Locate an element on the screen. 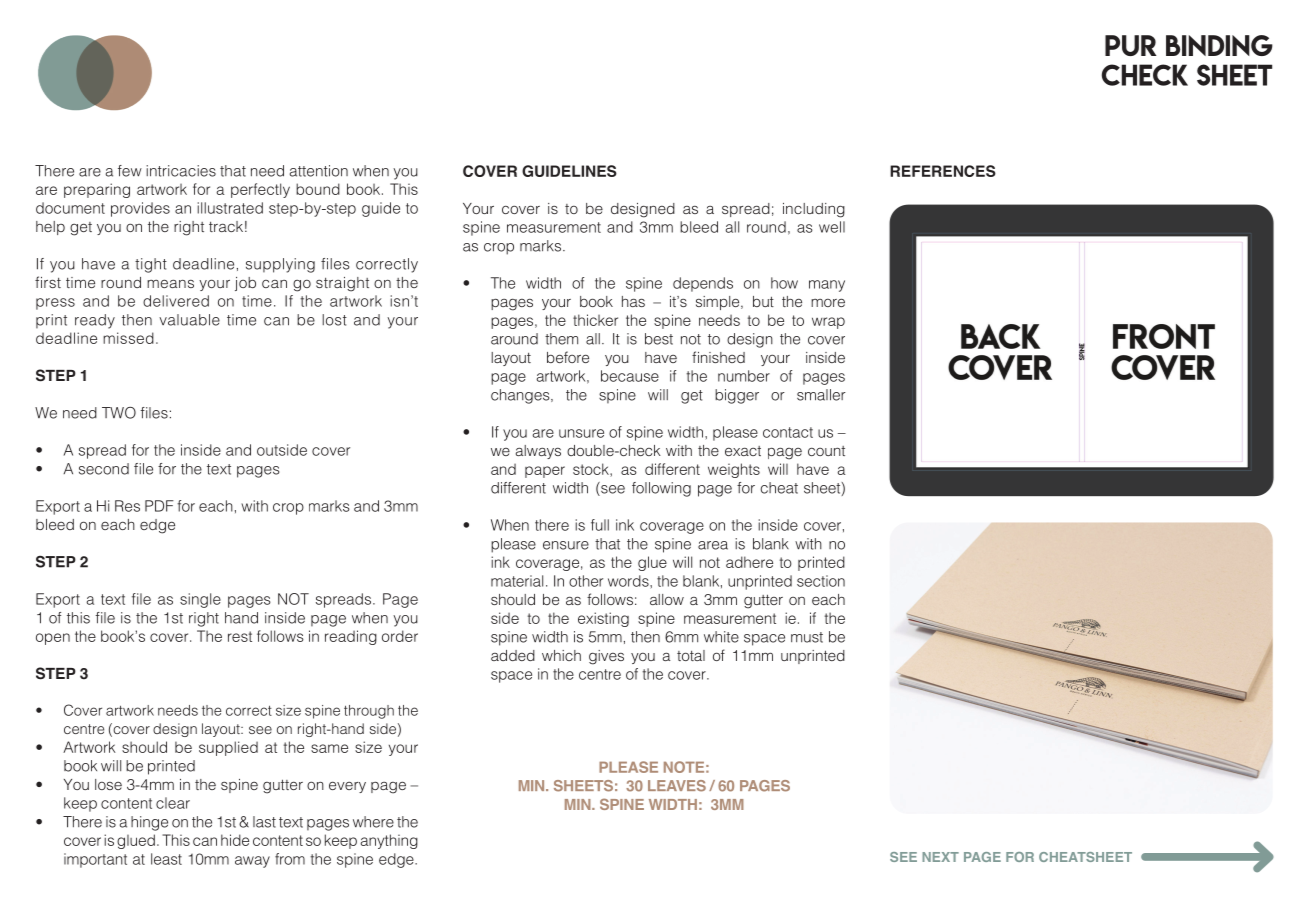 The width and height of the screenshot is (1308, 924). intricacies is located at coordinates (181, 171).
